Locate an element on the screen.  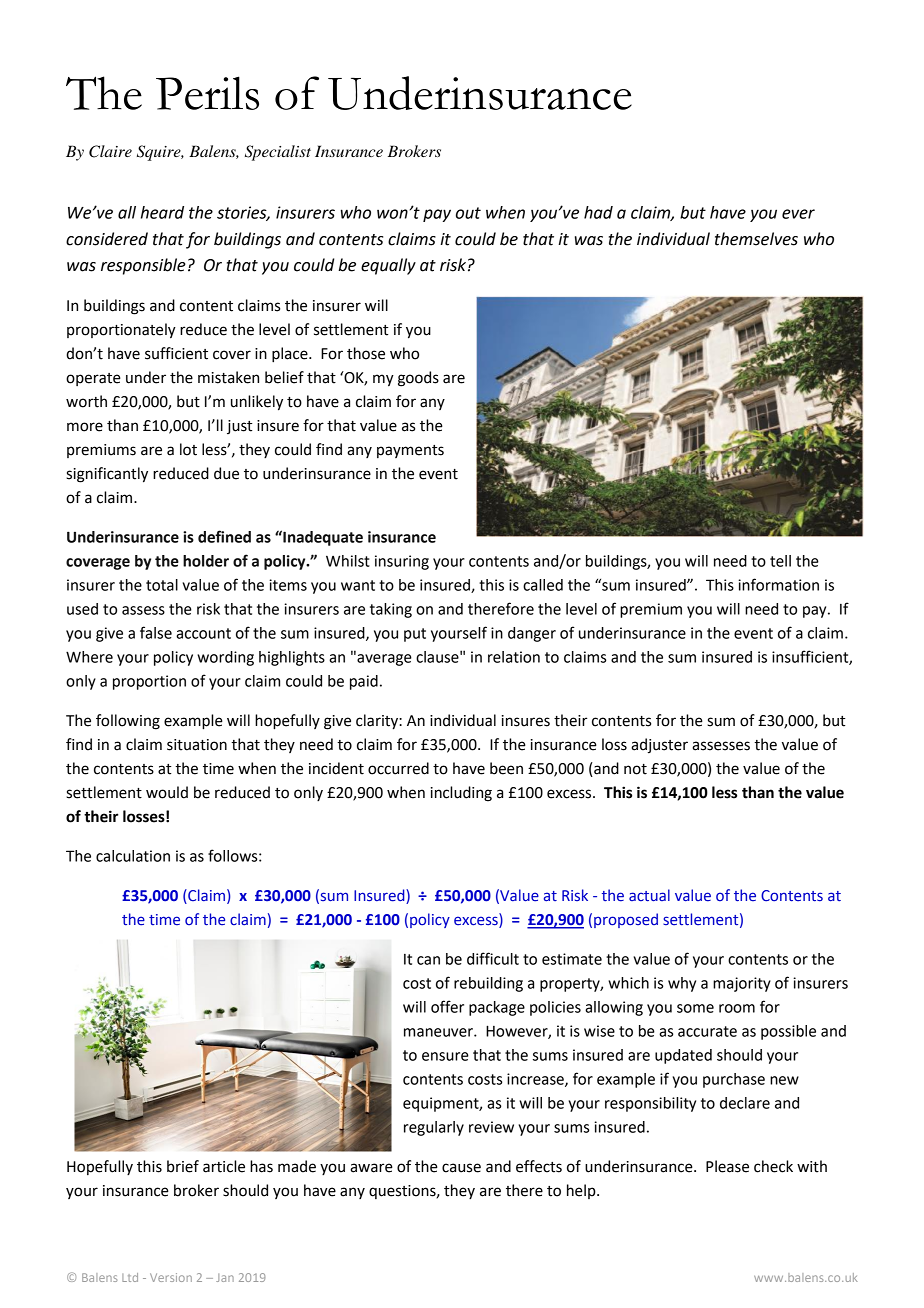
tell is located at coordinates (780, 561).
